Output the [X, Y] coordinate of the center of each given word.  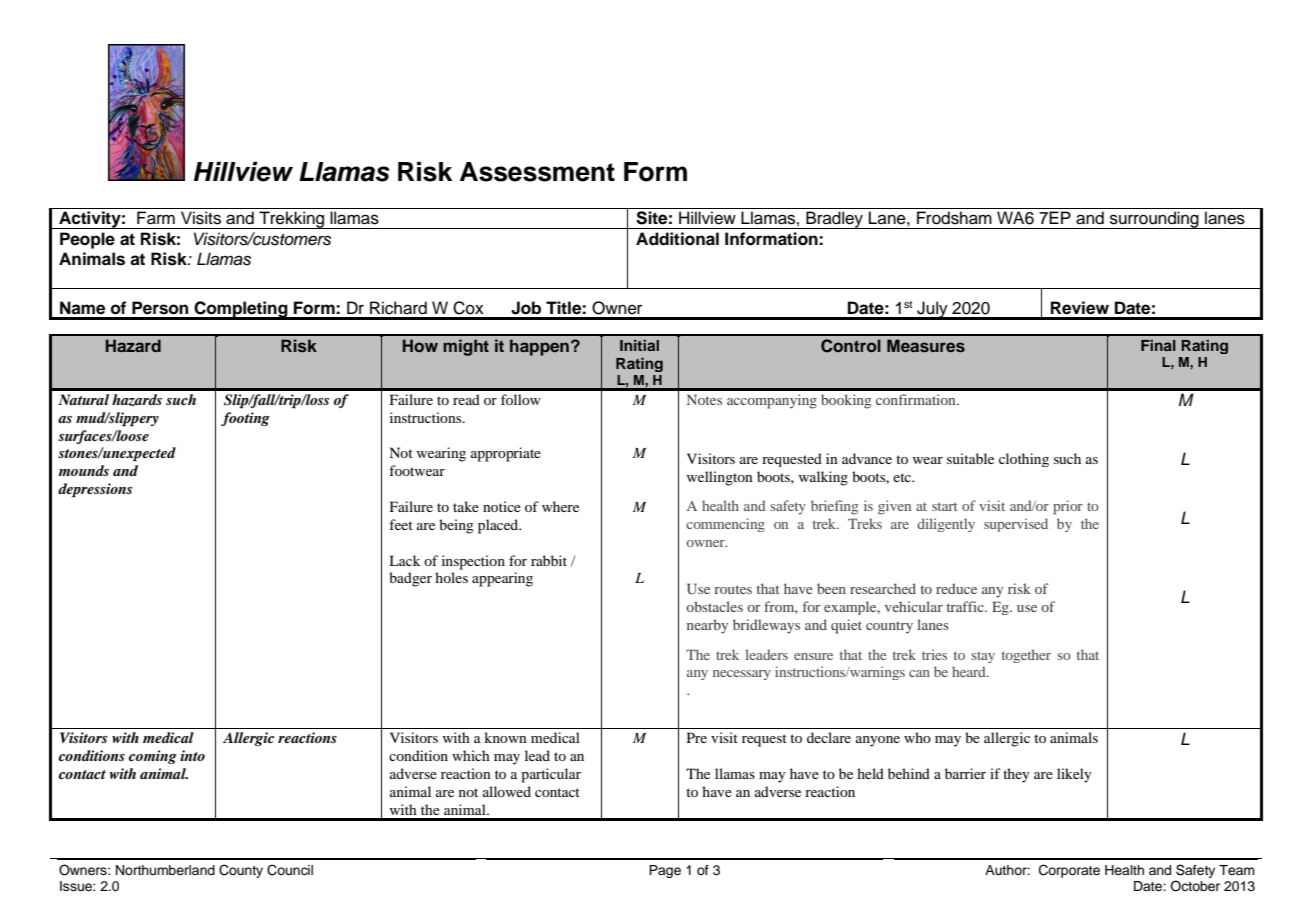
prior [1068, 507]
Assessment [537, 172]
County [241, 871]
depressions [95, 490]
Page [665, 871]
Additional [677, 239]
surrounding [1154, 220]
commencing [725, 525]
